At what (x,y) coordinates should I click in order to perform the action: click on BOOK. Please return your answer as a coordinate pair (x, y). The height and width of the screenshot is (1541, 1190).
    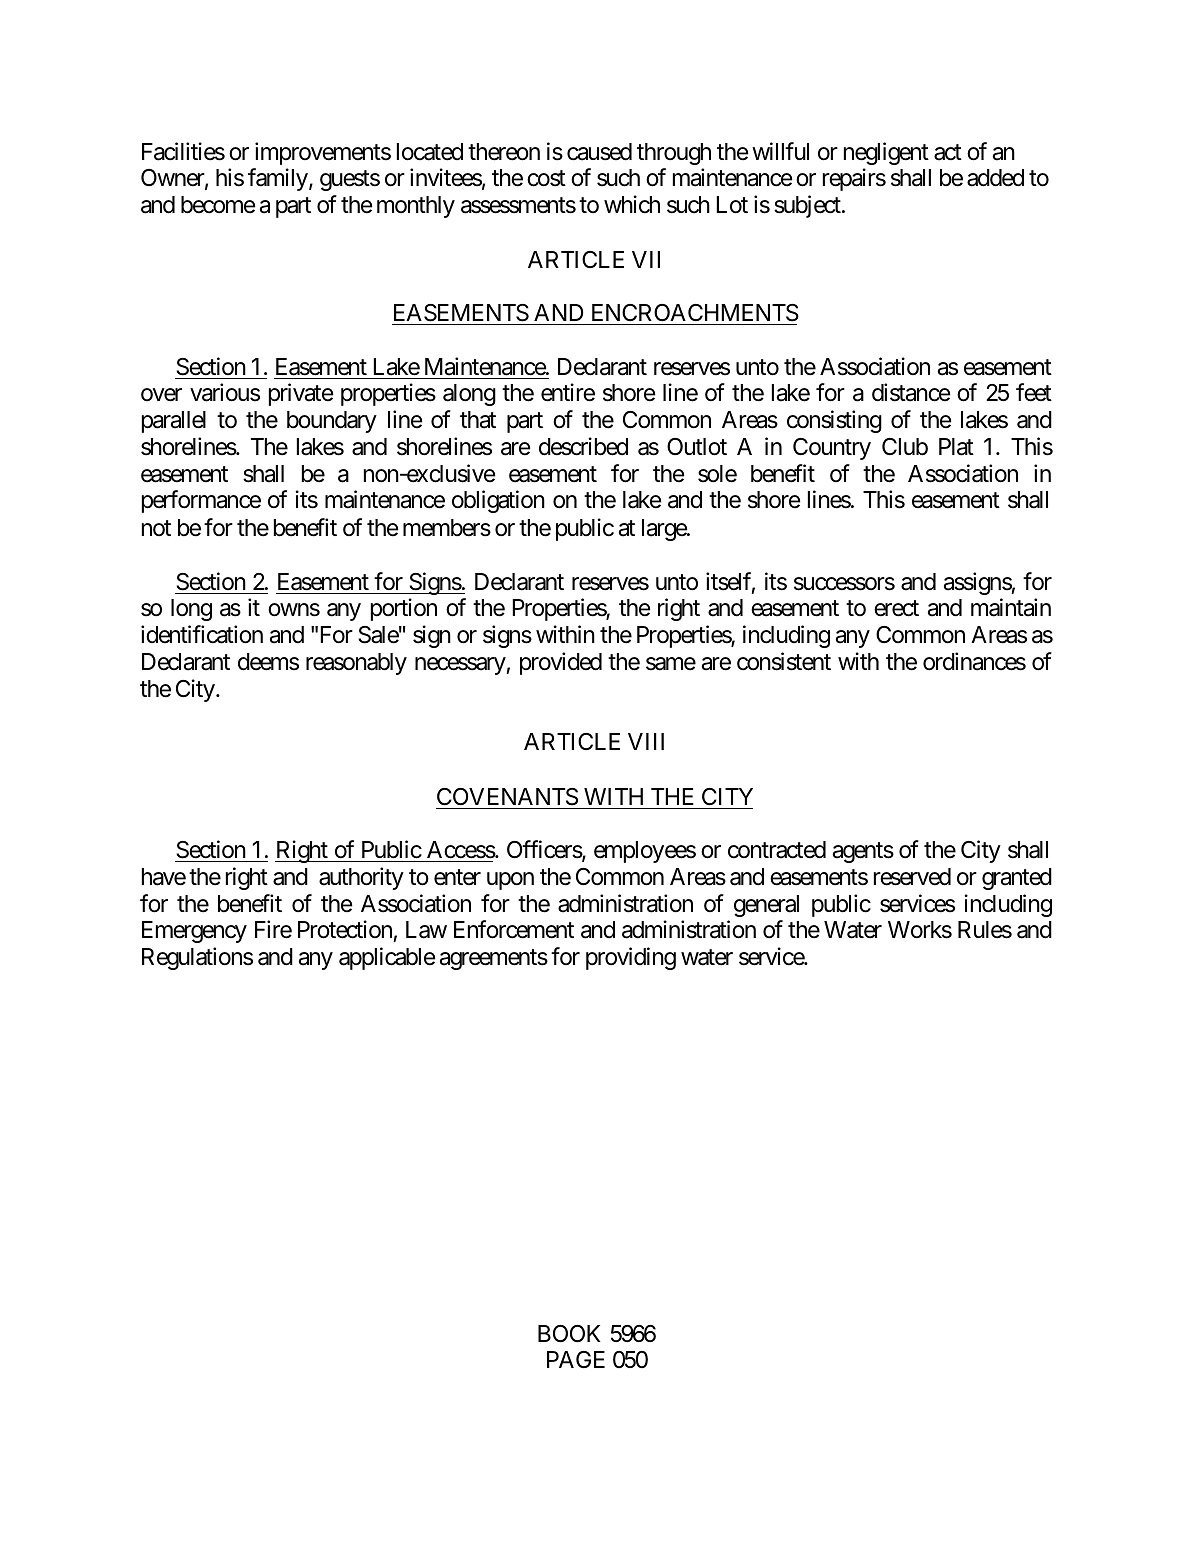
    Looking at the image, I should click on (569, 1334).
